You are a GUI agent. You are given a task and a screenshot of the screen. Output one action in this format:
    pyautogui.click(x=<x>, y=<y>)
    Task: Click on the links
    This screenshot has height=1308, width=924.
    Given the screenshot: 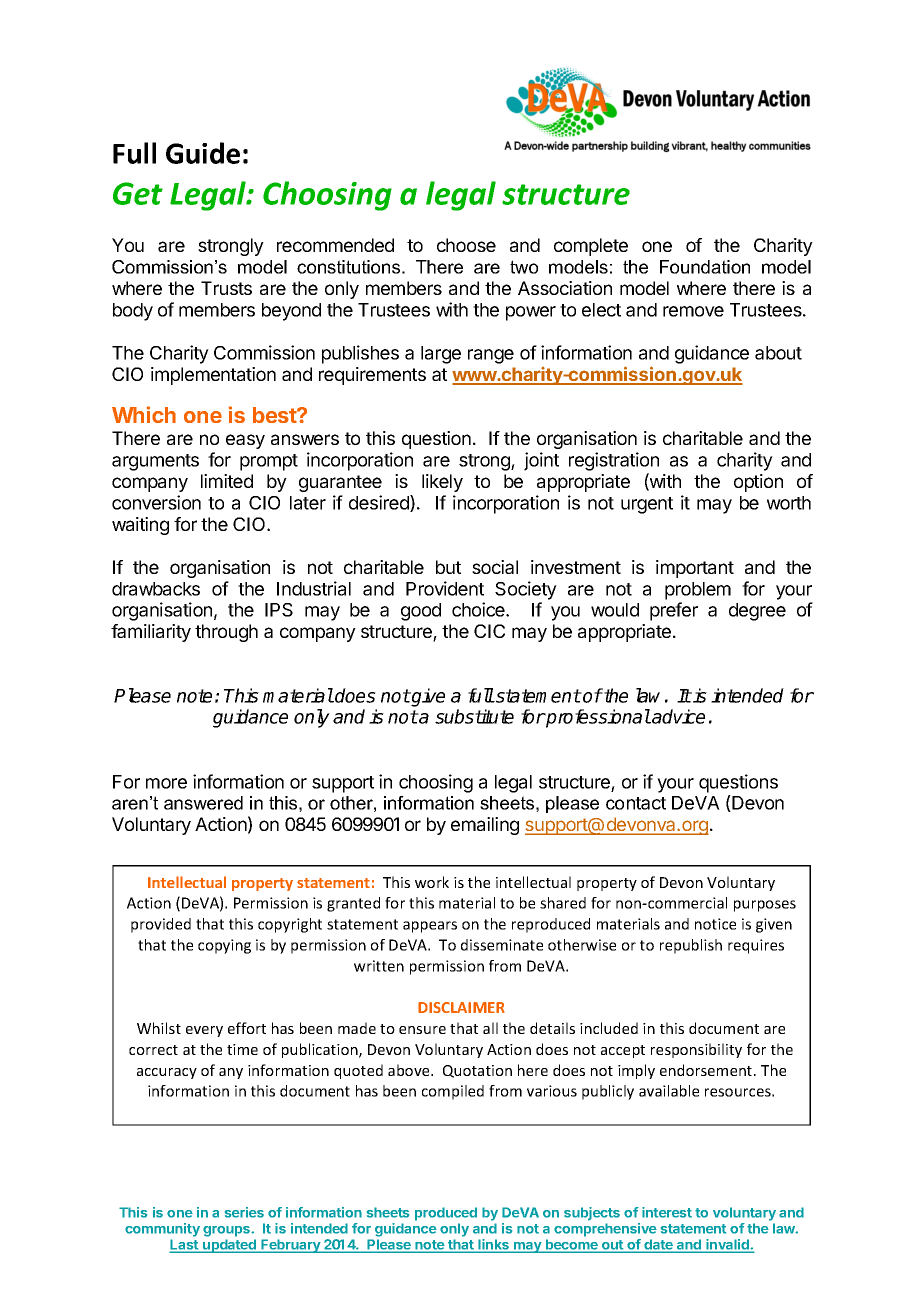 What is the action you would take?
    pyautogui.click(x=494, y=1245)
